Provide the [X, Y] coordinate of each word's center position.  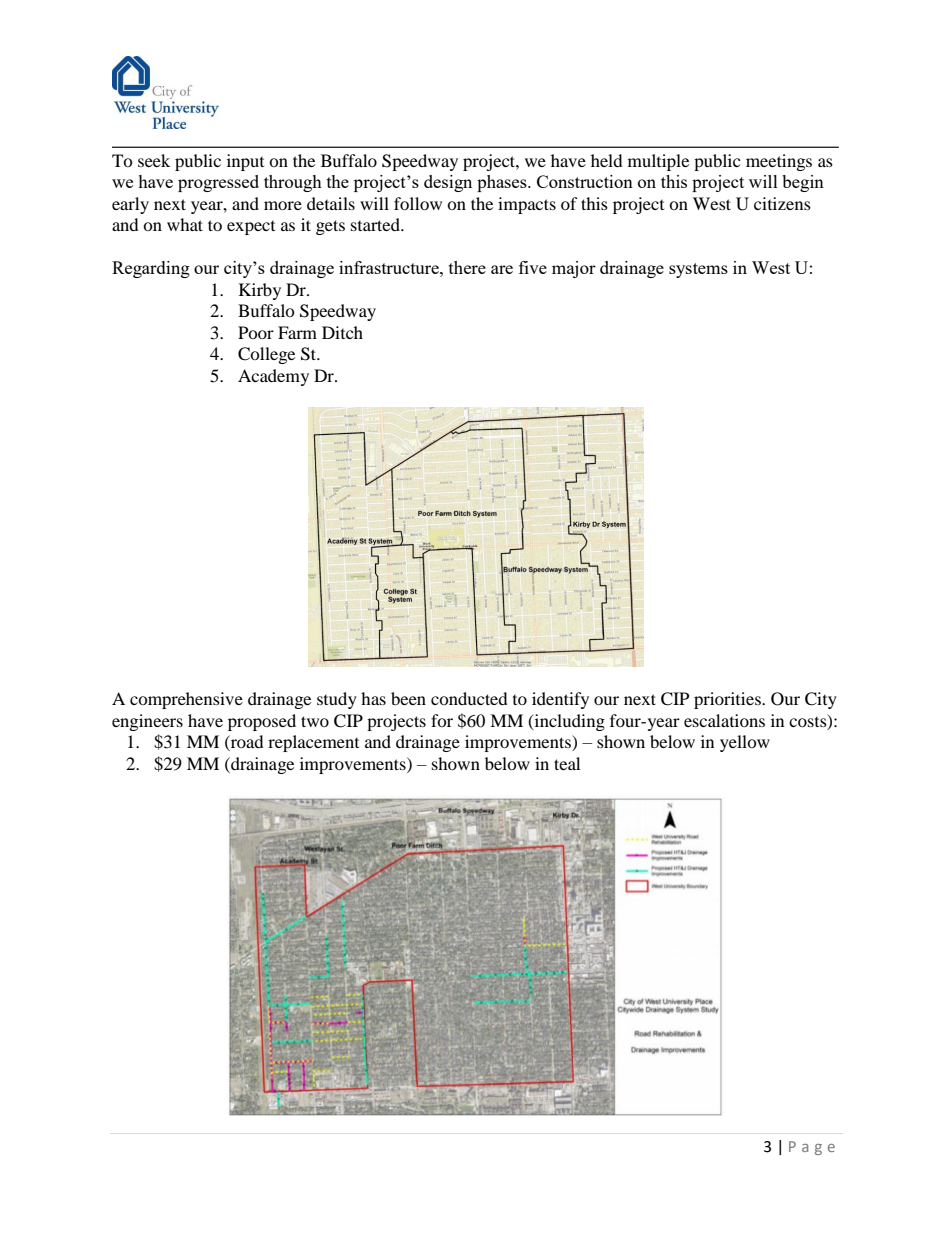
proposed [262, 722]
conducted [469, 698]
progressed [218, 183]
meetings [779, 162]
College [266, 355]
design [448, 183]
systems [698, 270]
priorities [728, 700]
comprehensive [186, 700]
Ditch [342, 332]
